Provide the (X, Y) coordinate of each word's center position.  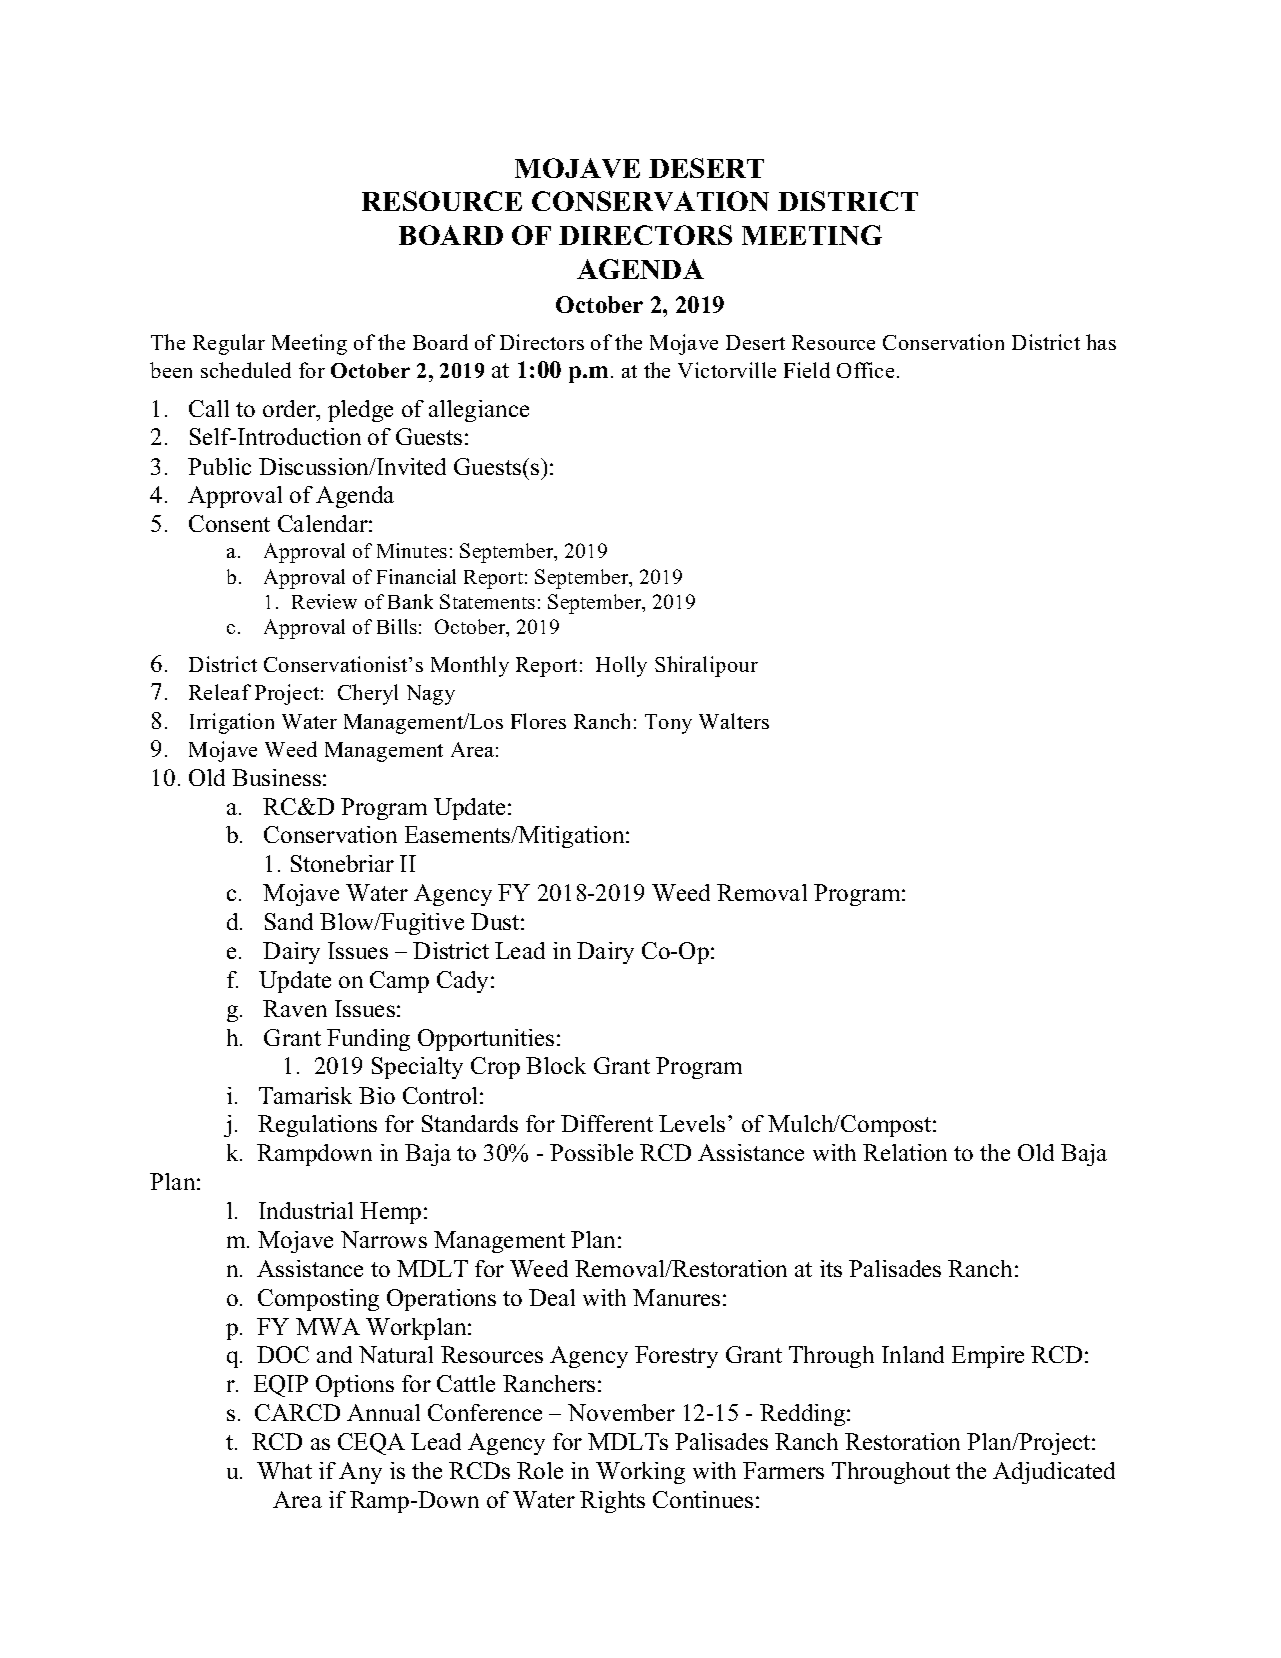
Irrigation (232, 723)
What (284, 1470)
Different (607, 1123)
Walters (734, 721)
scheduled (246, 370)
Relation (905, 1152)
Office (865, 370)
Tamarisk (305, 1095)
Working (640, 1473)
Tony (668, 724)
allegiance (479, 411)
